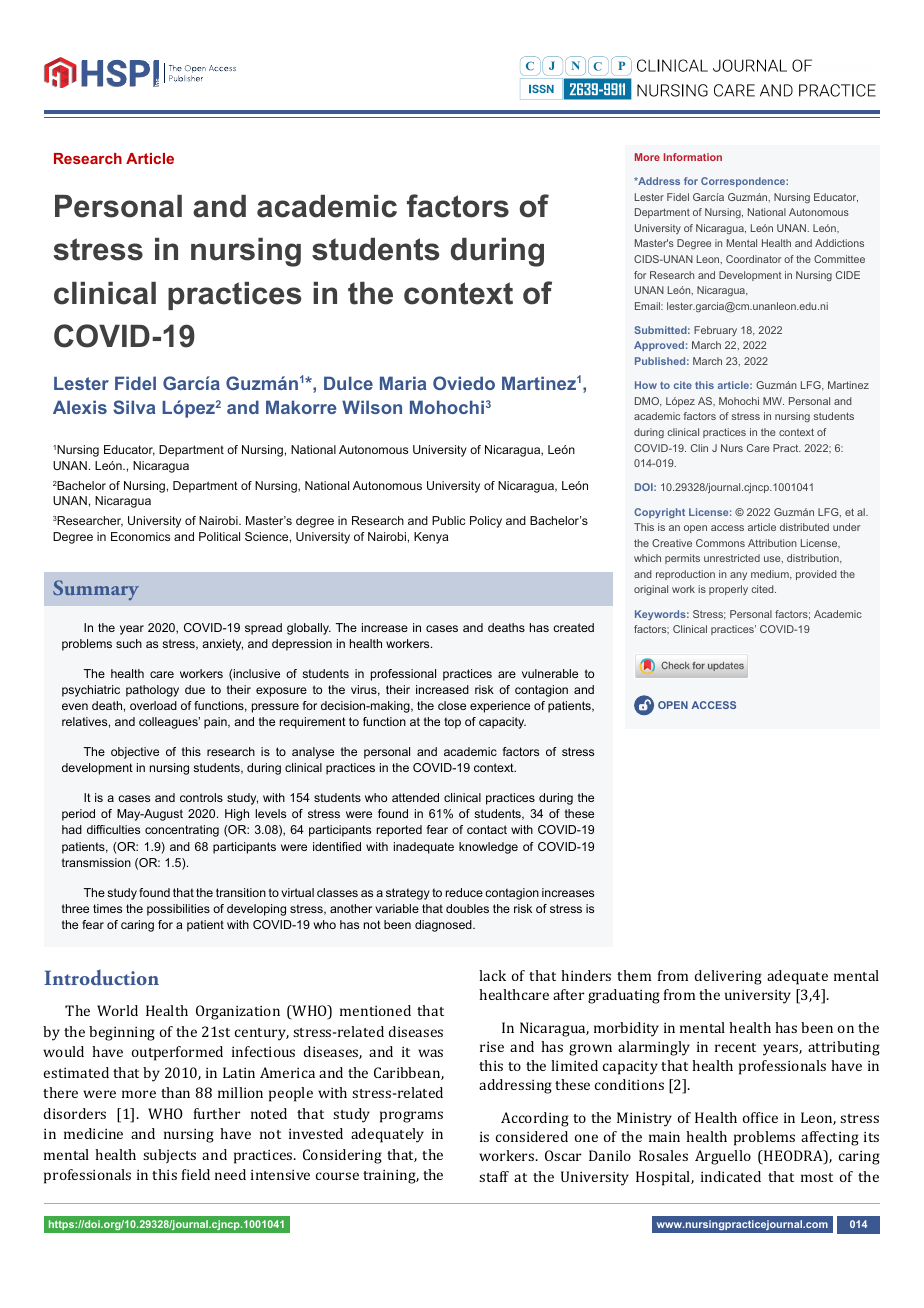  What do you see at coordinates (152, 691) in the screenshot?
I see `pathology` at bounding box center [152, 691].
